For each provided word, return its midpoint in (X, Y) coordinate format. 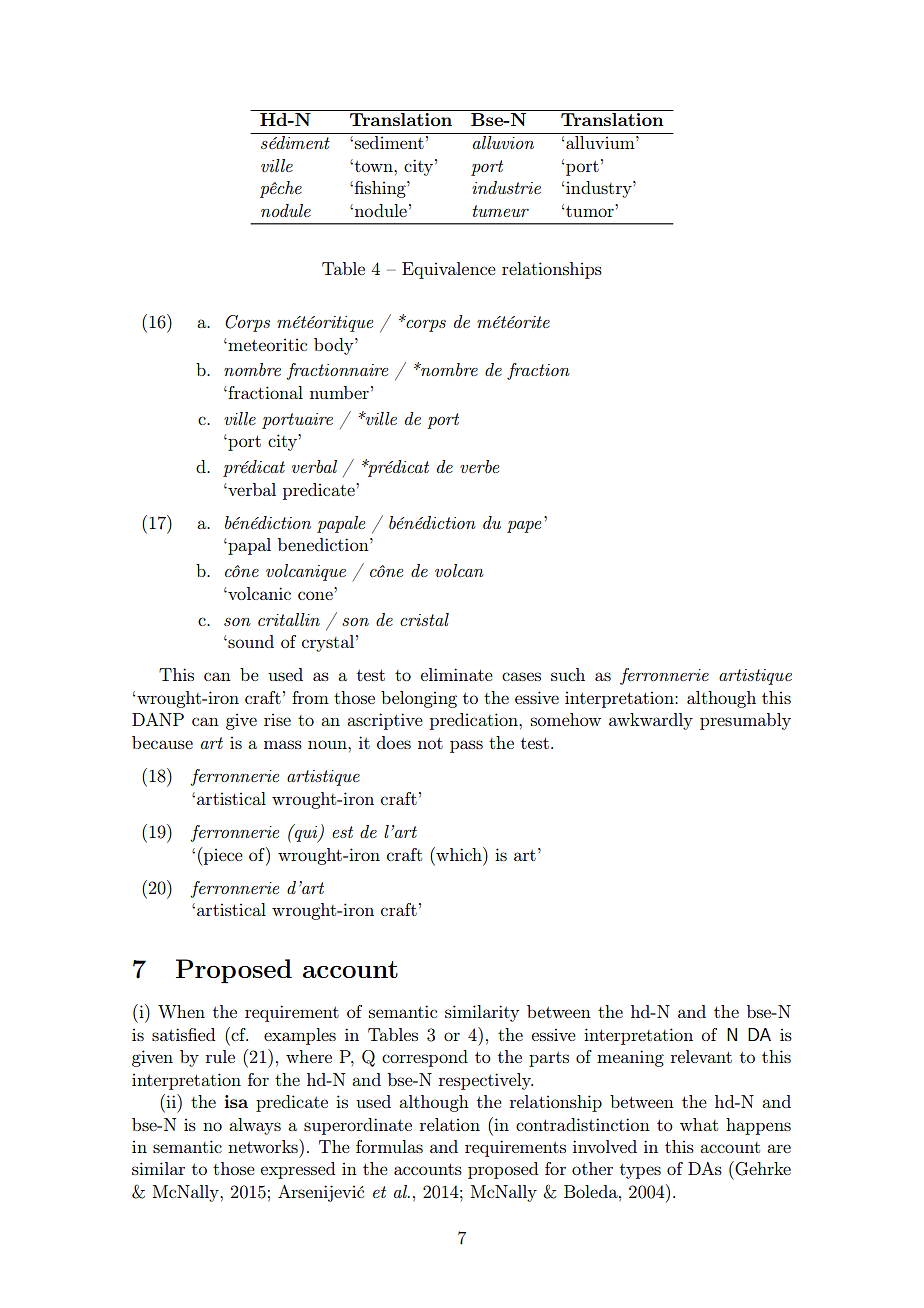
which (459, 854)
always (255, 1126)
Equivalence (449, 270)
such (568, 674)
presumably (745, 721)
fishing (380, 189)
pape (524, 527)
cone (315, 595)
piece (223, 856)
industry (600, 189)
